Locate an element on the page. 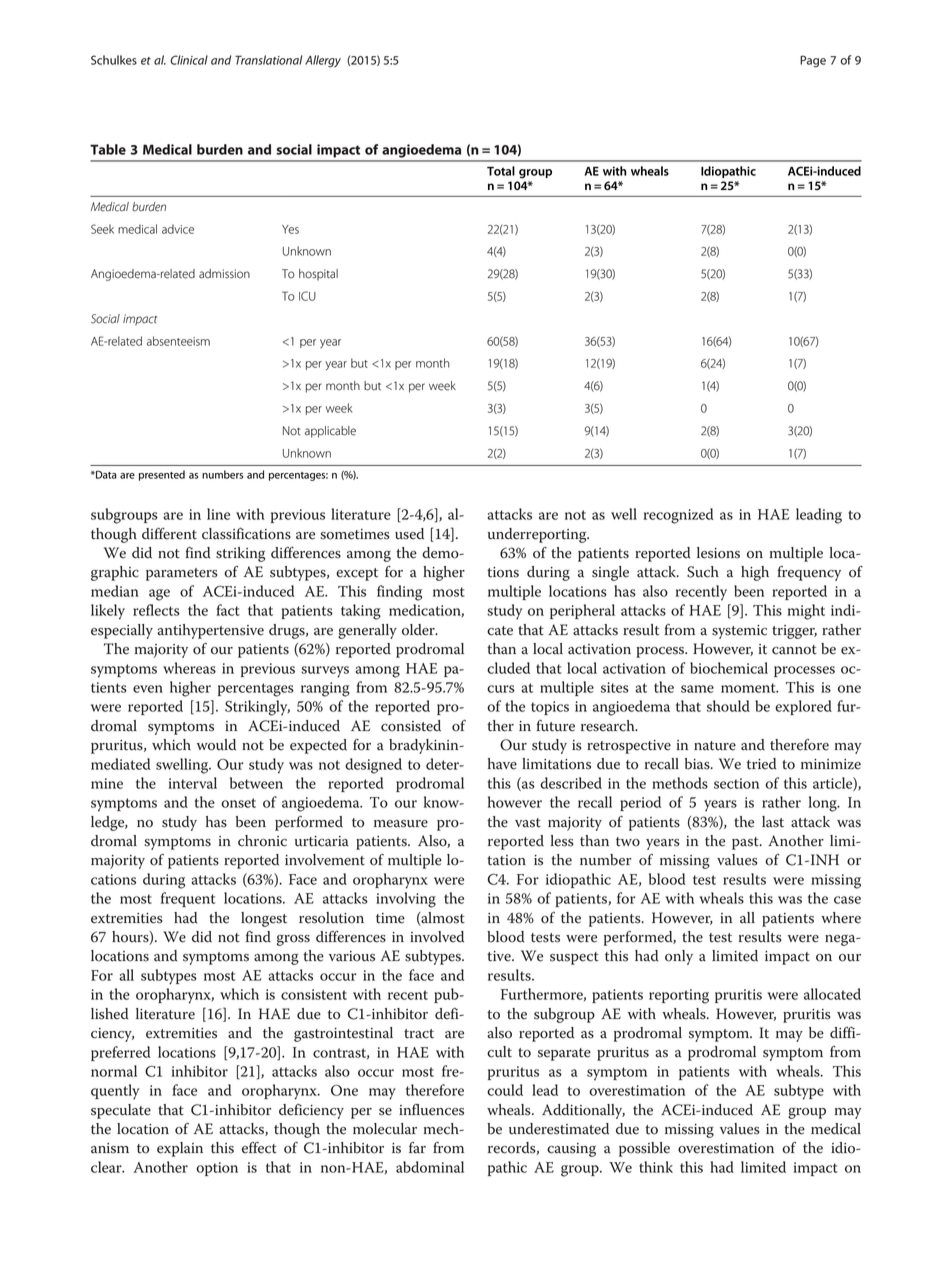 This image has width=952, height=1270. absenteeism is located at coordinates (178, 341).
